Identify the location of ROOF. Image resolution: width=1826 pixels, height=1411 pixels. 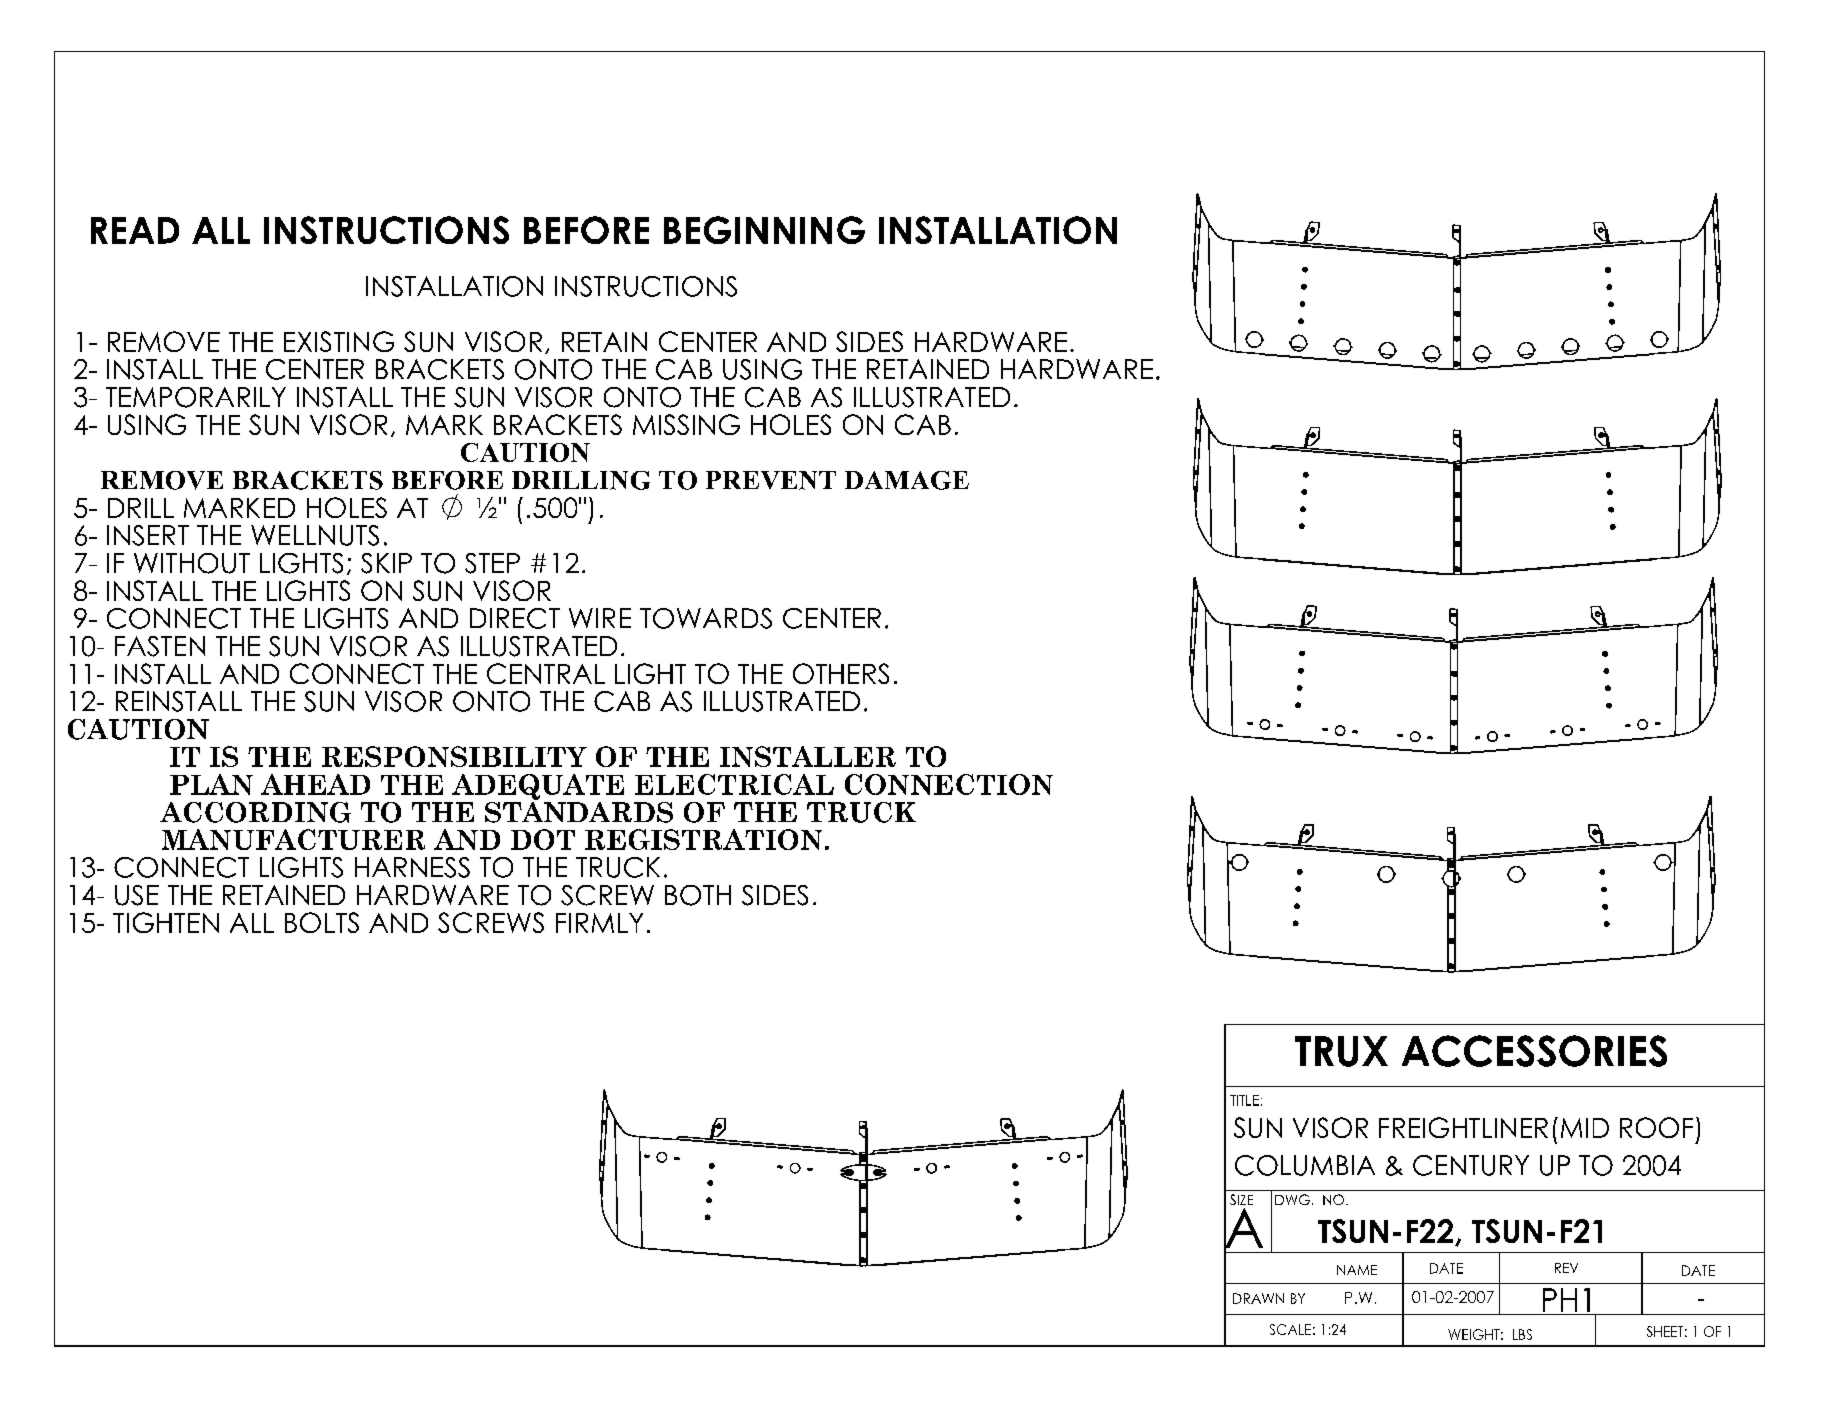
(1656, 1127).
